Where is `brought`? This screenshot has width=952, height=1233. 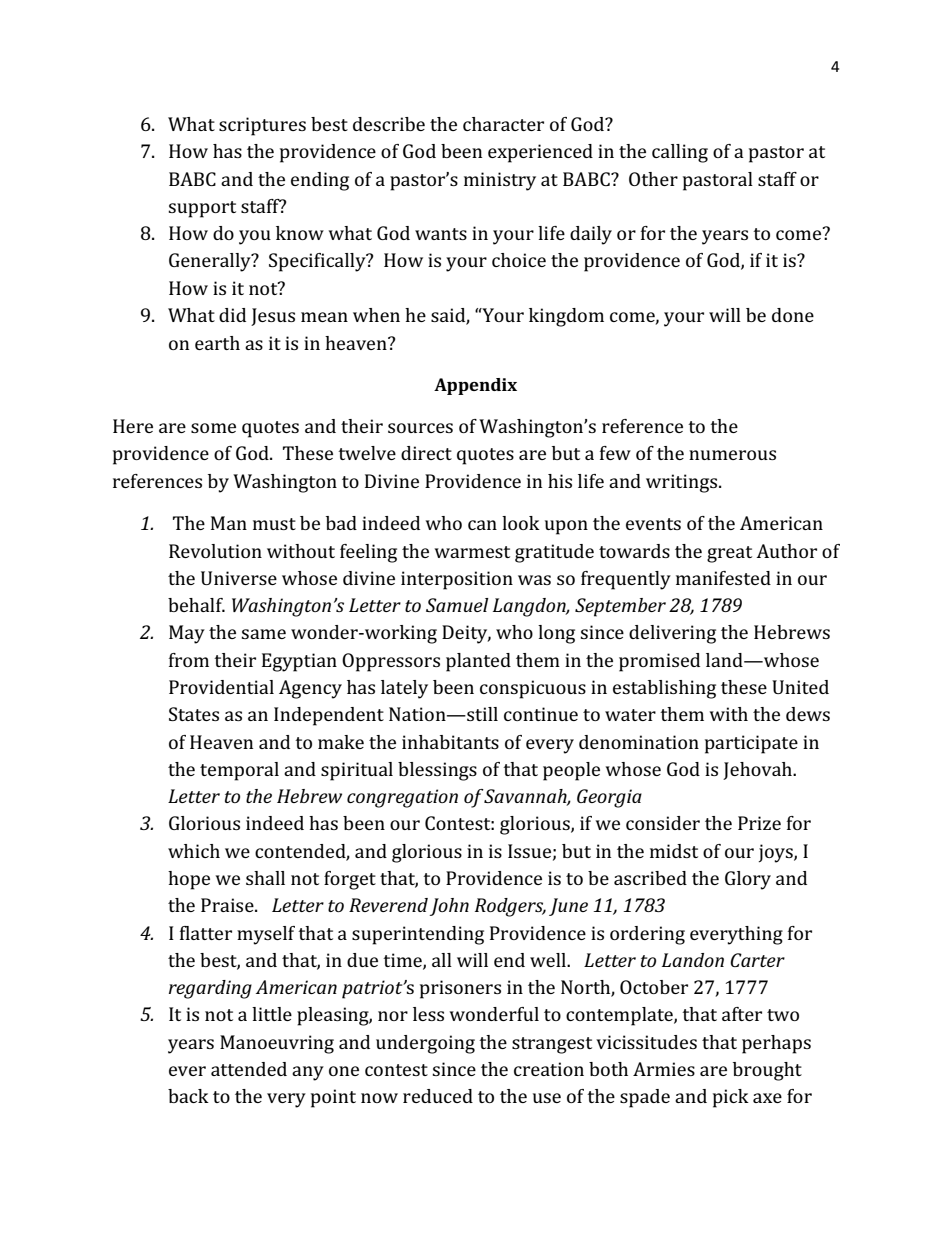 brought is located at coordinates (767, 1071).
